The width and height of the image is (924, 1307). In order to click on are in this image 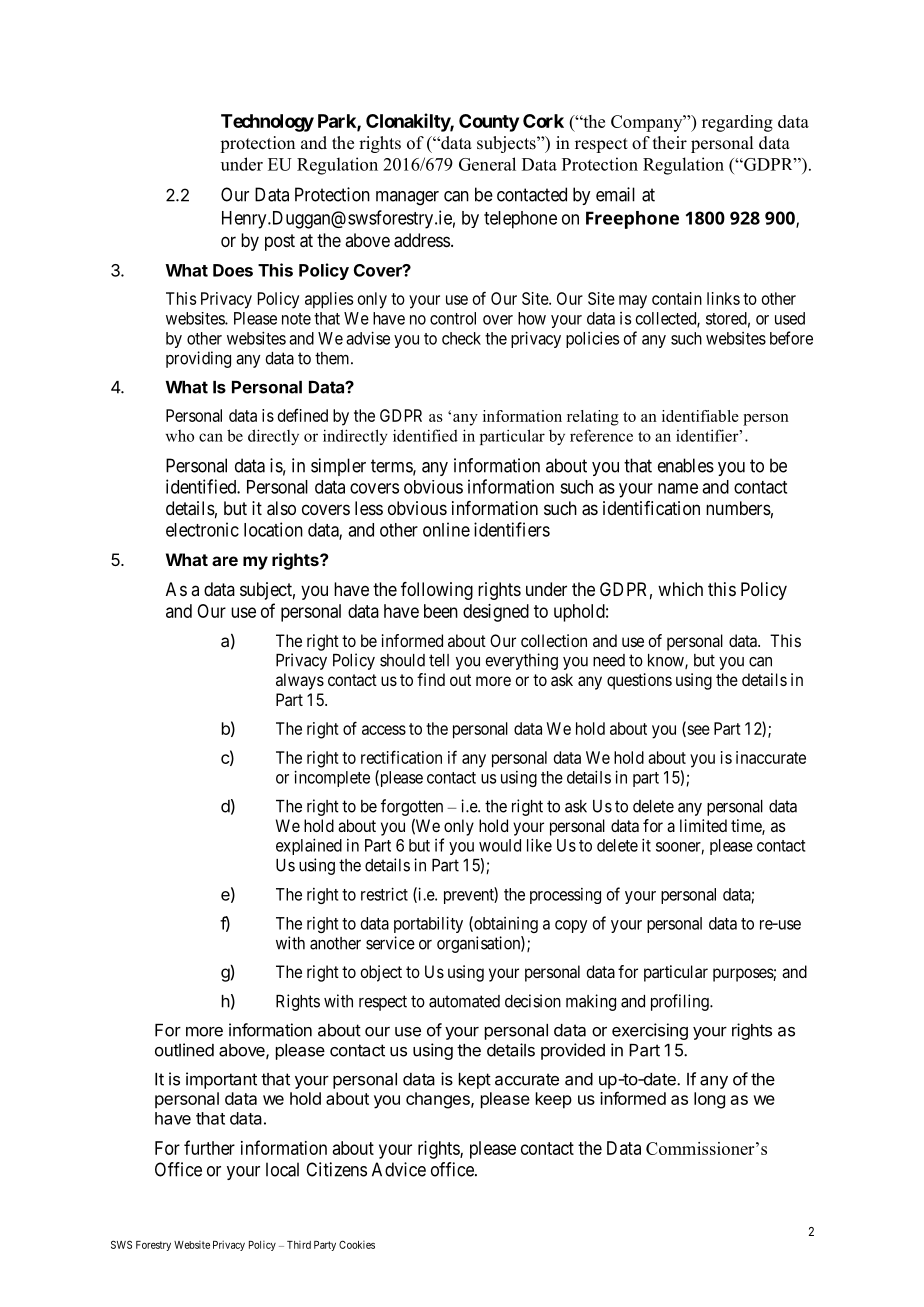, I will do `click(225, 561)`.
